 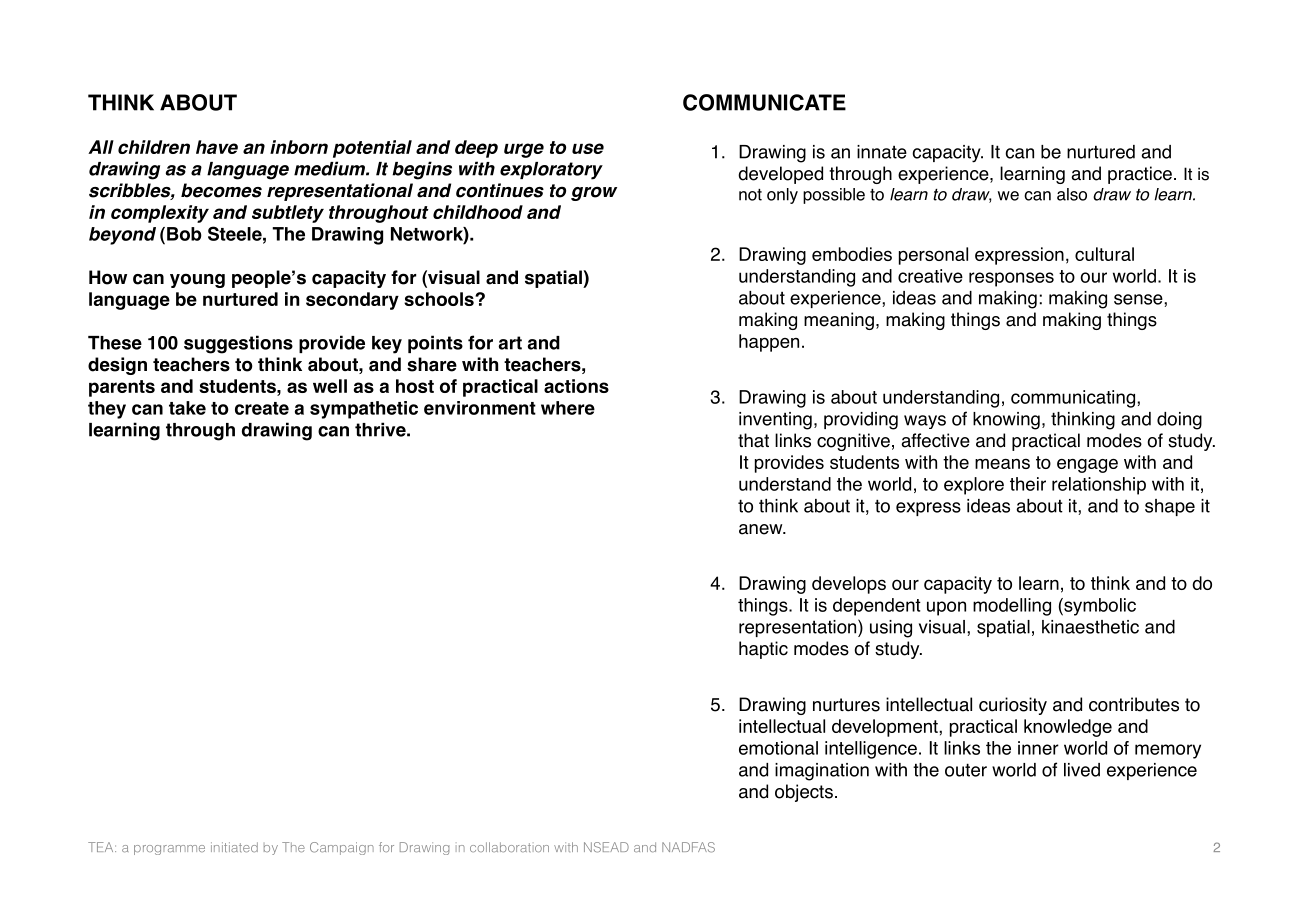 I want to click on lived, so click(x=1082, y=770).
